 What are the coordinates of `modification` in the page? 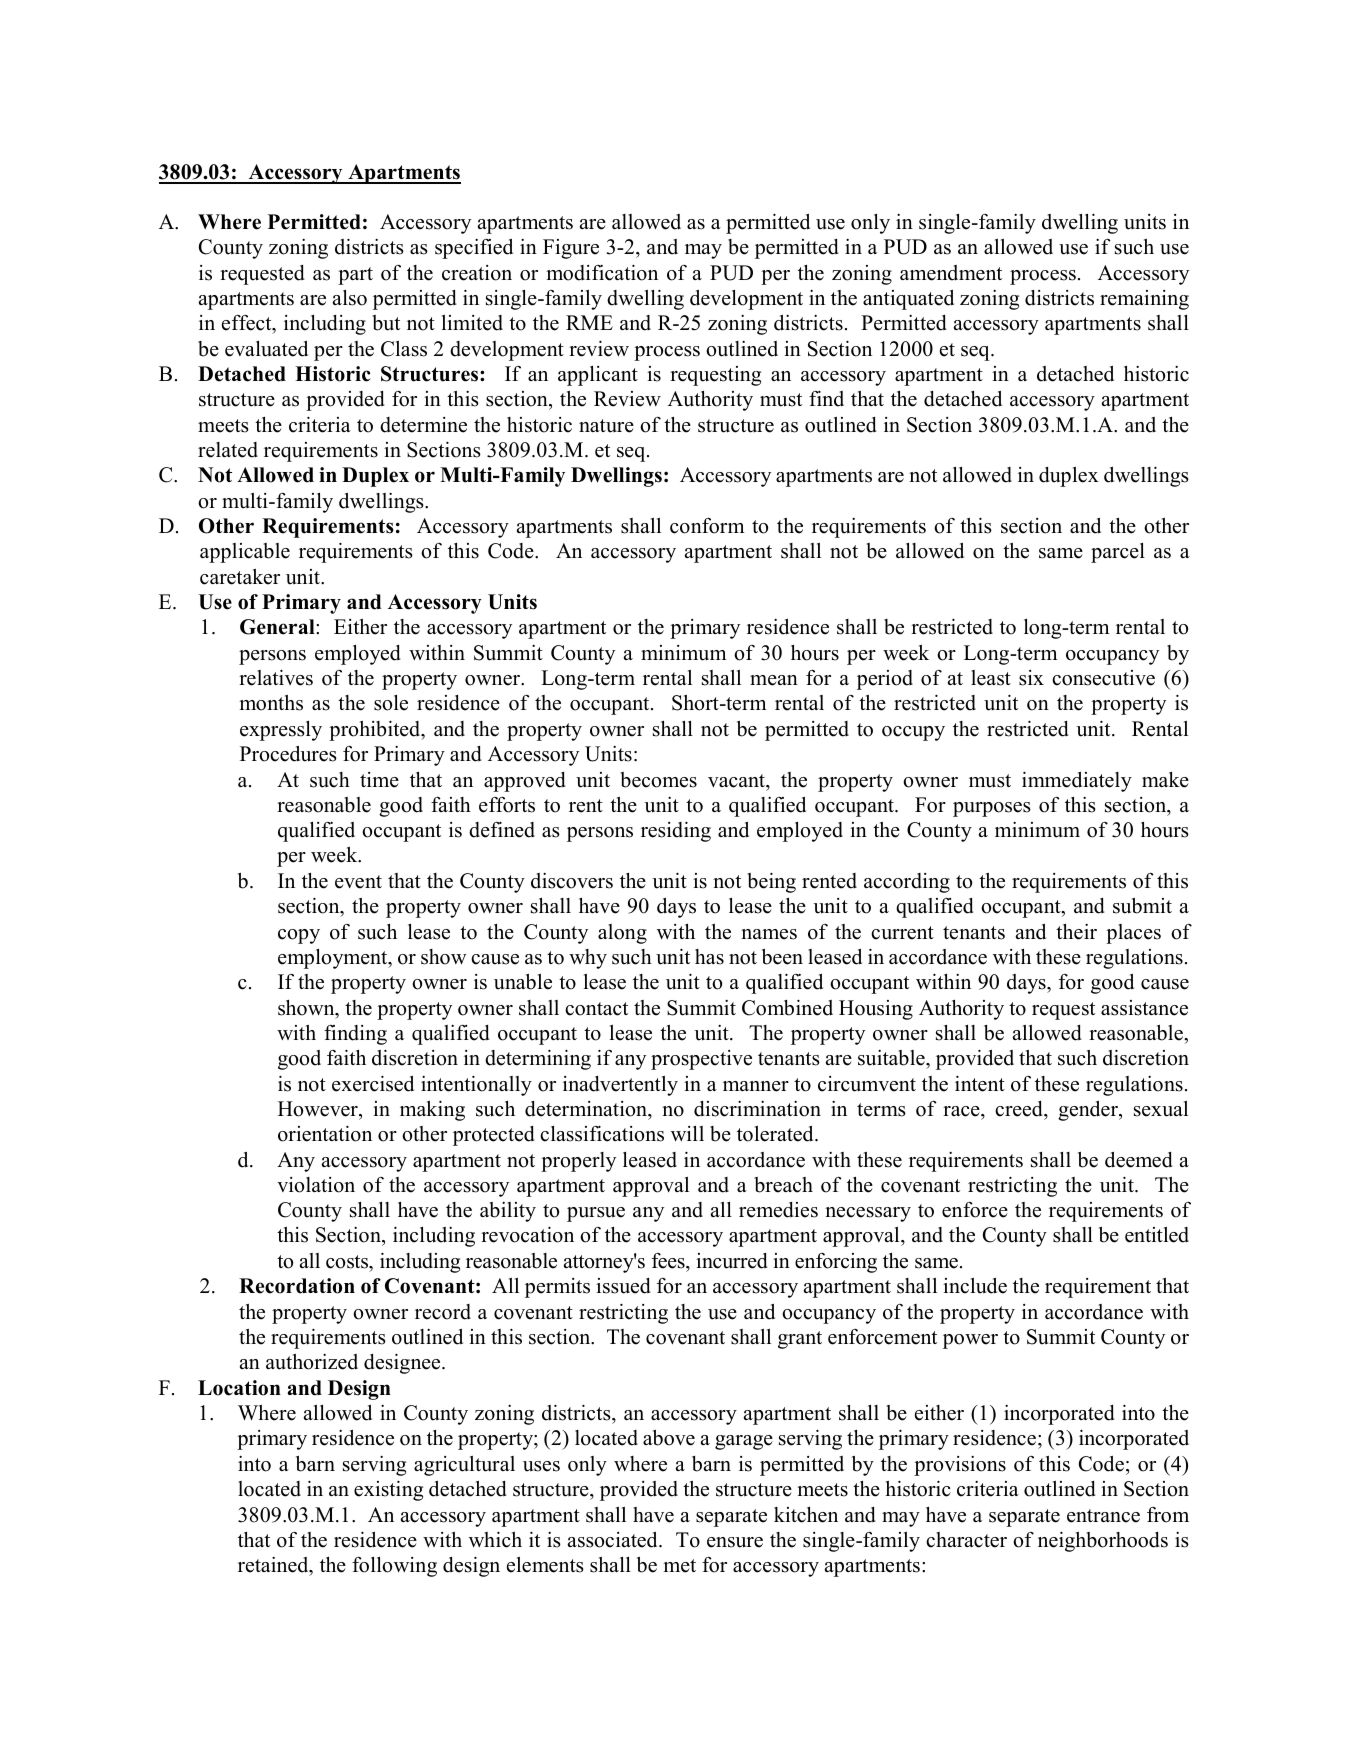 It's located at (602, 272).
